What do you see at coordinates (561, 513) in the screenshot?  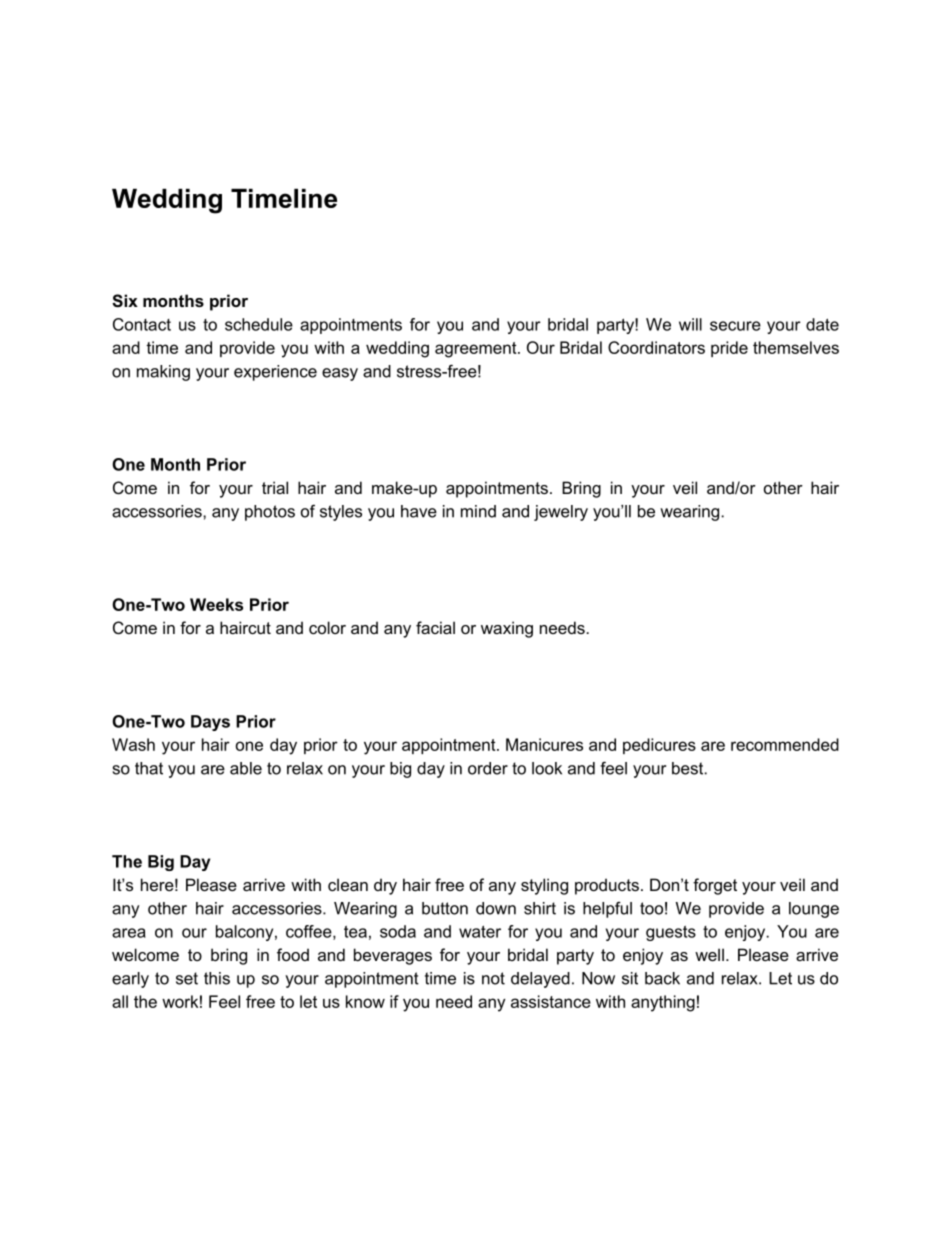 I see `jewelry` at bounding box center [561, 513].
